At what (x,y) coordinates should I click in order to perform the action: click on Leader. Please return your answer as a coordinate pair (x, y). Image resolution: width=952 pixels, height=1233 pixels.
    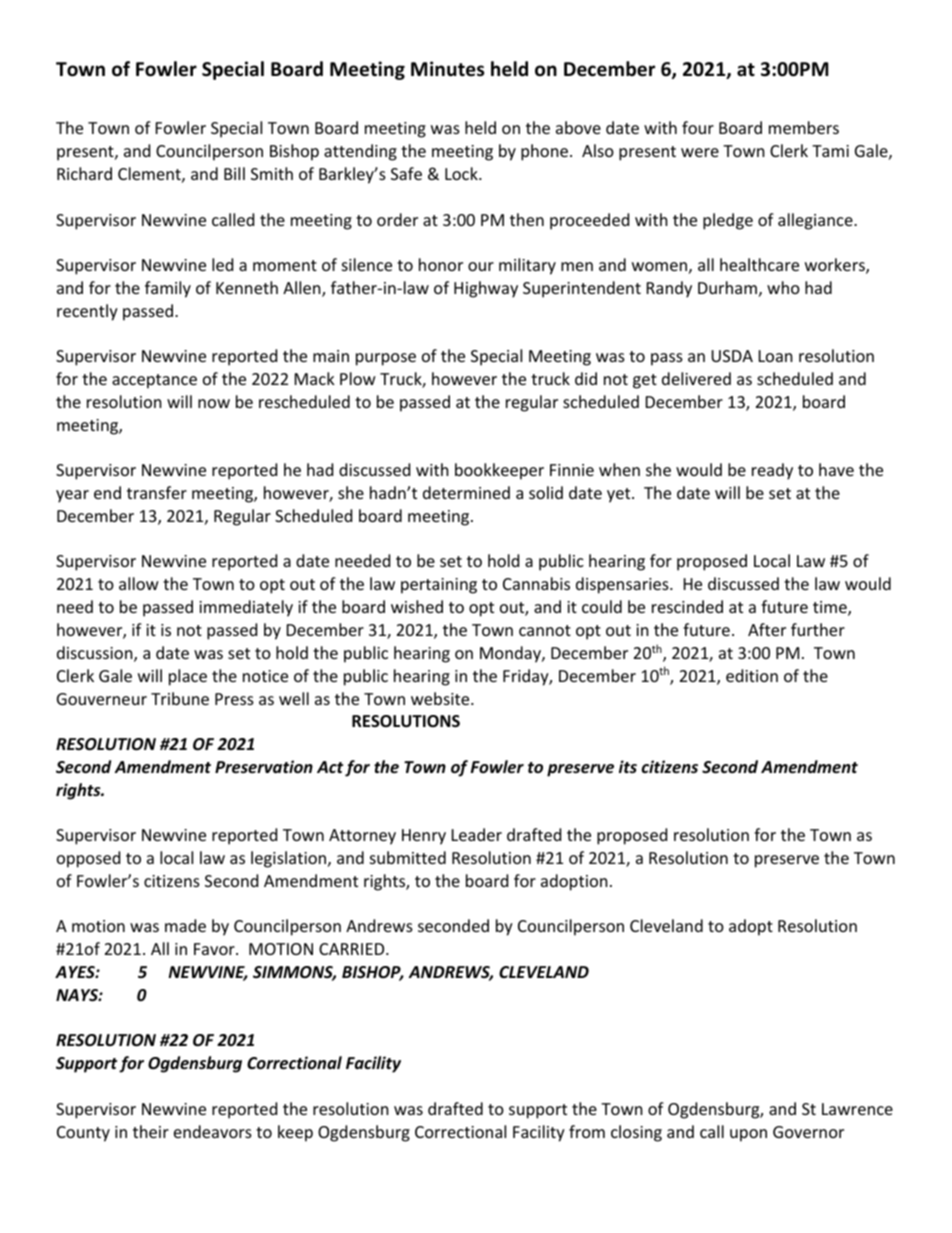
    Looking at the image, I should click on (477, 834).
